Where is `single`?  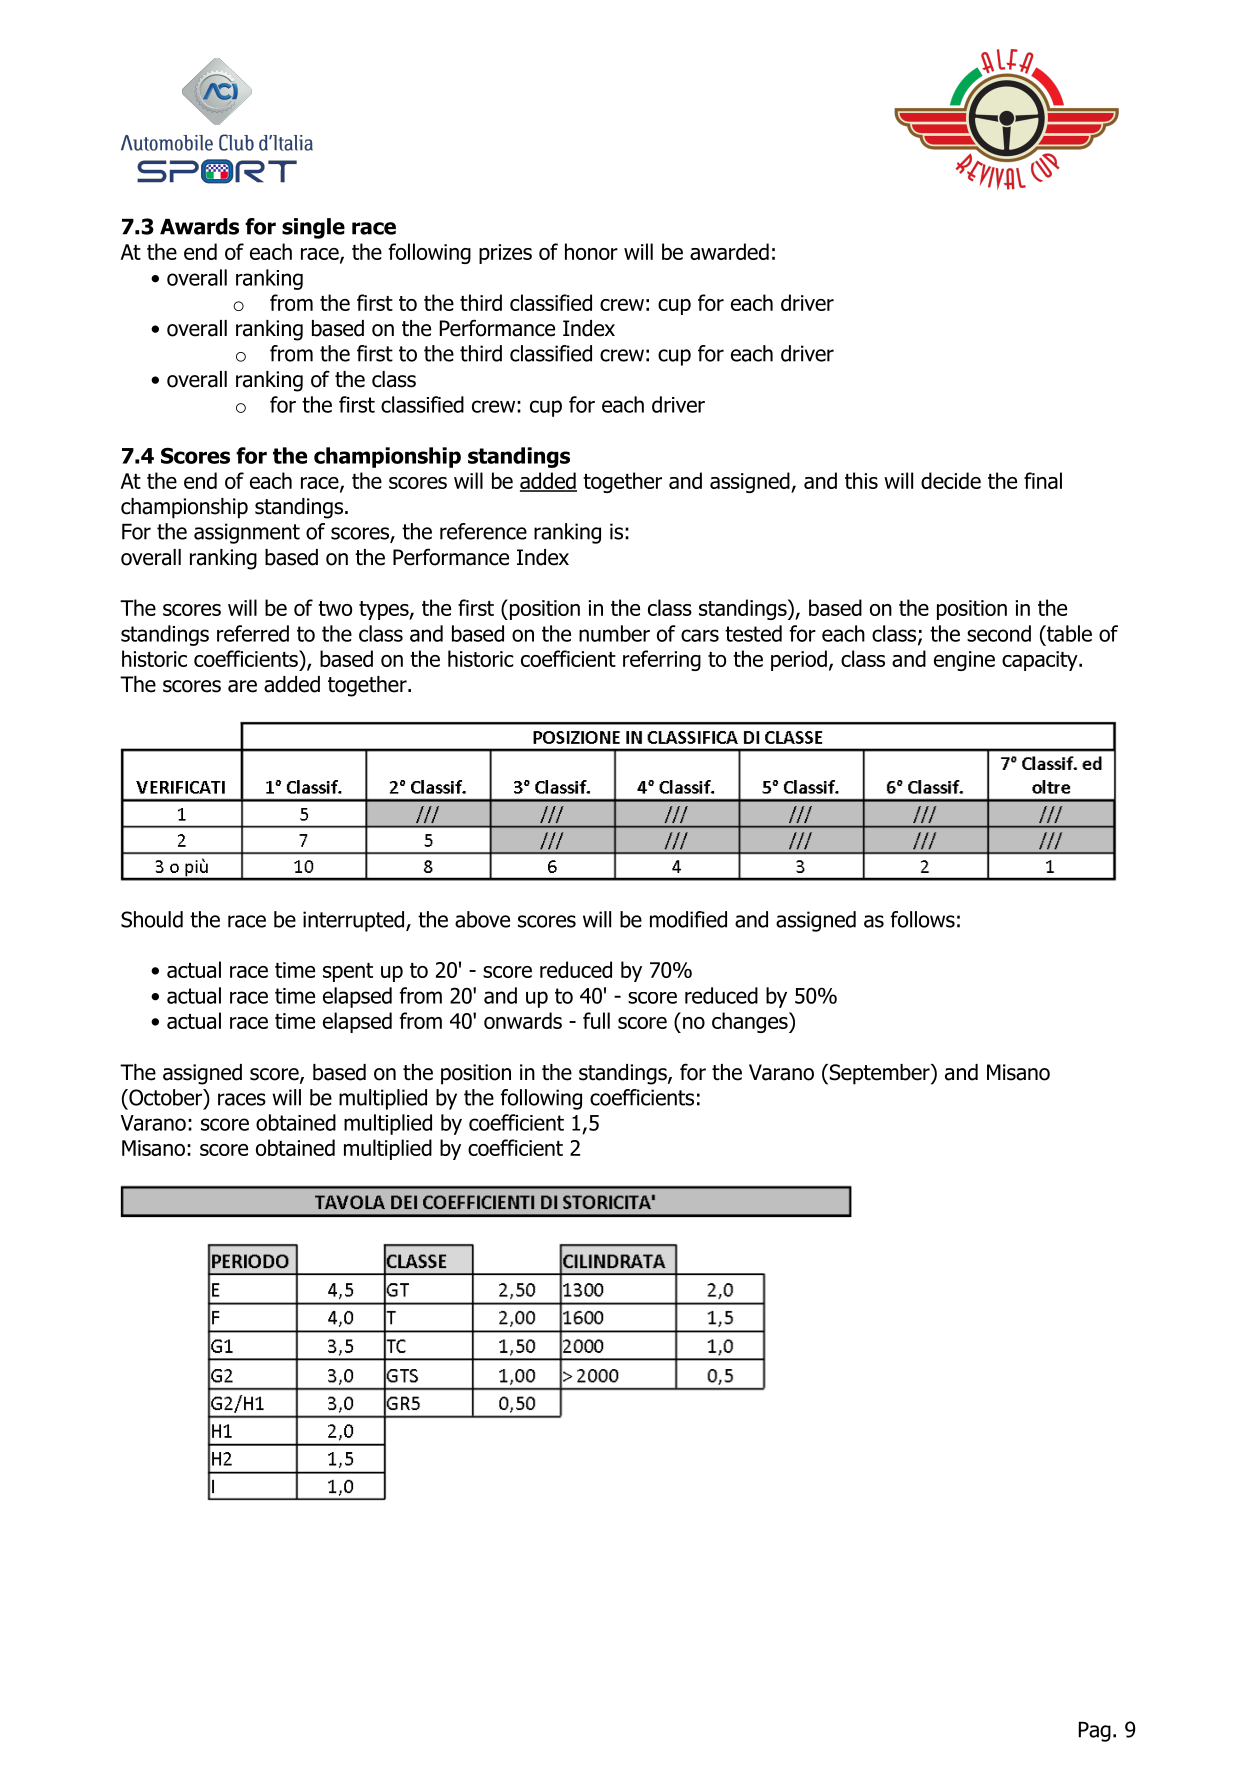
single is located at coordinates (313, 228).
